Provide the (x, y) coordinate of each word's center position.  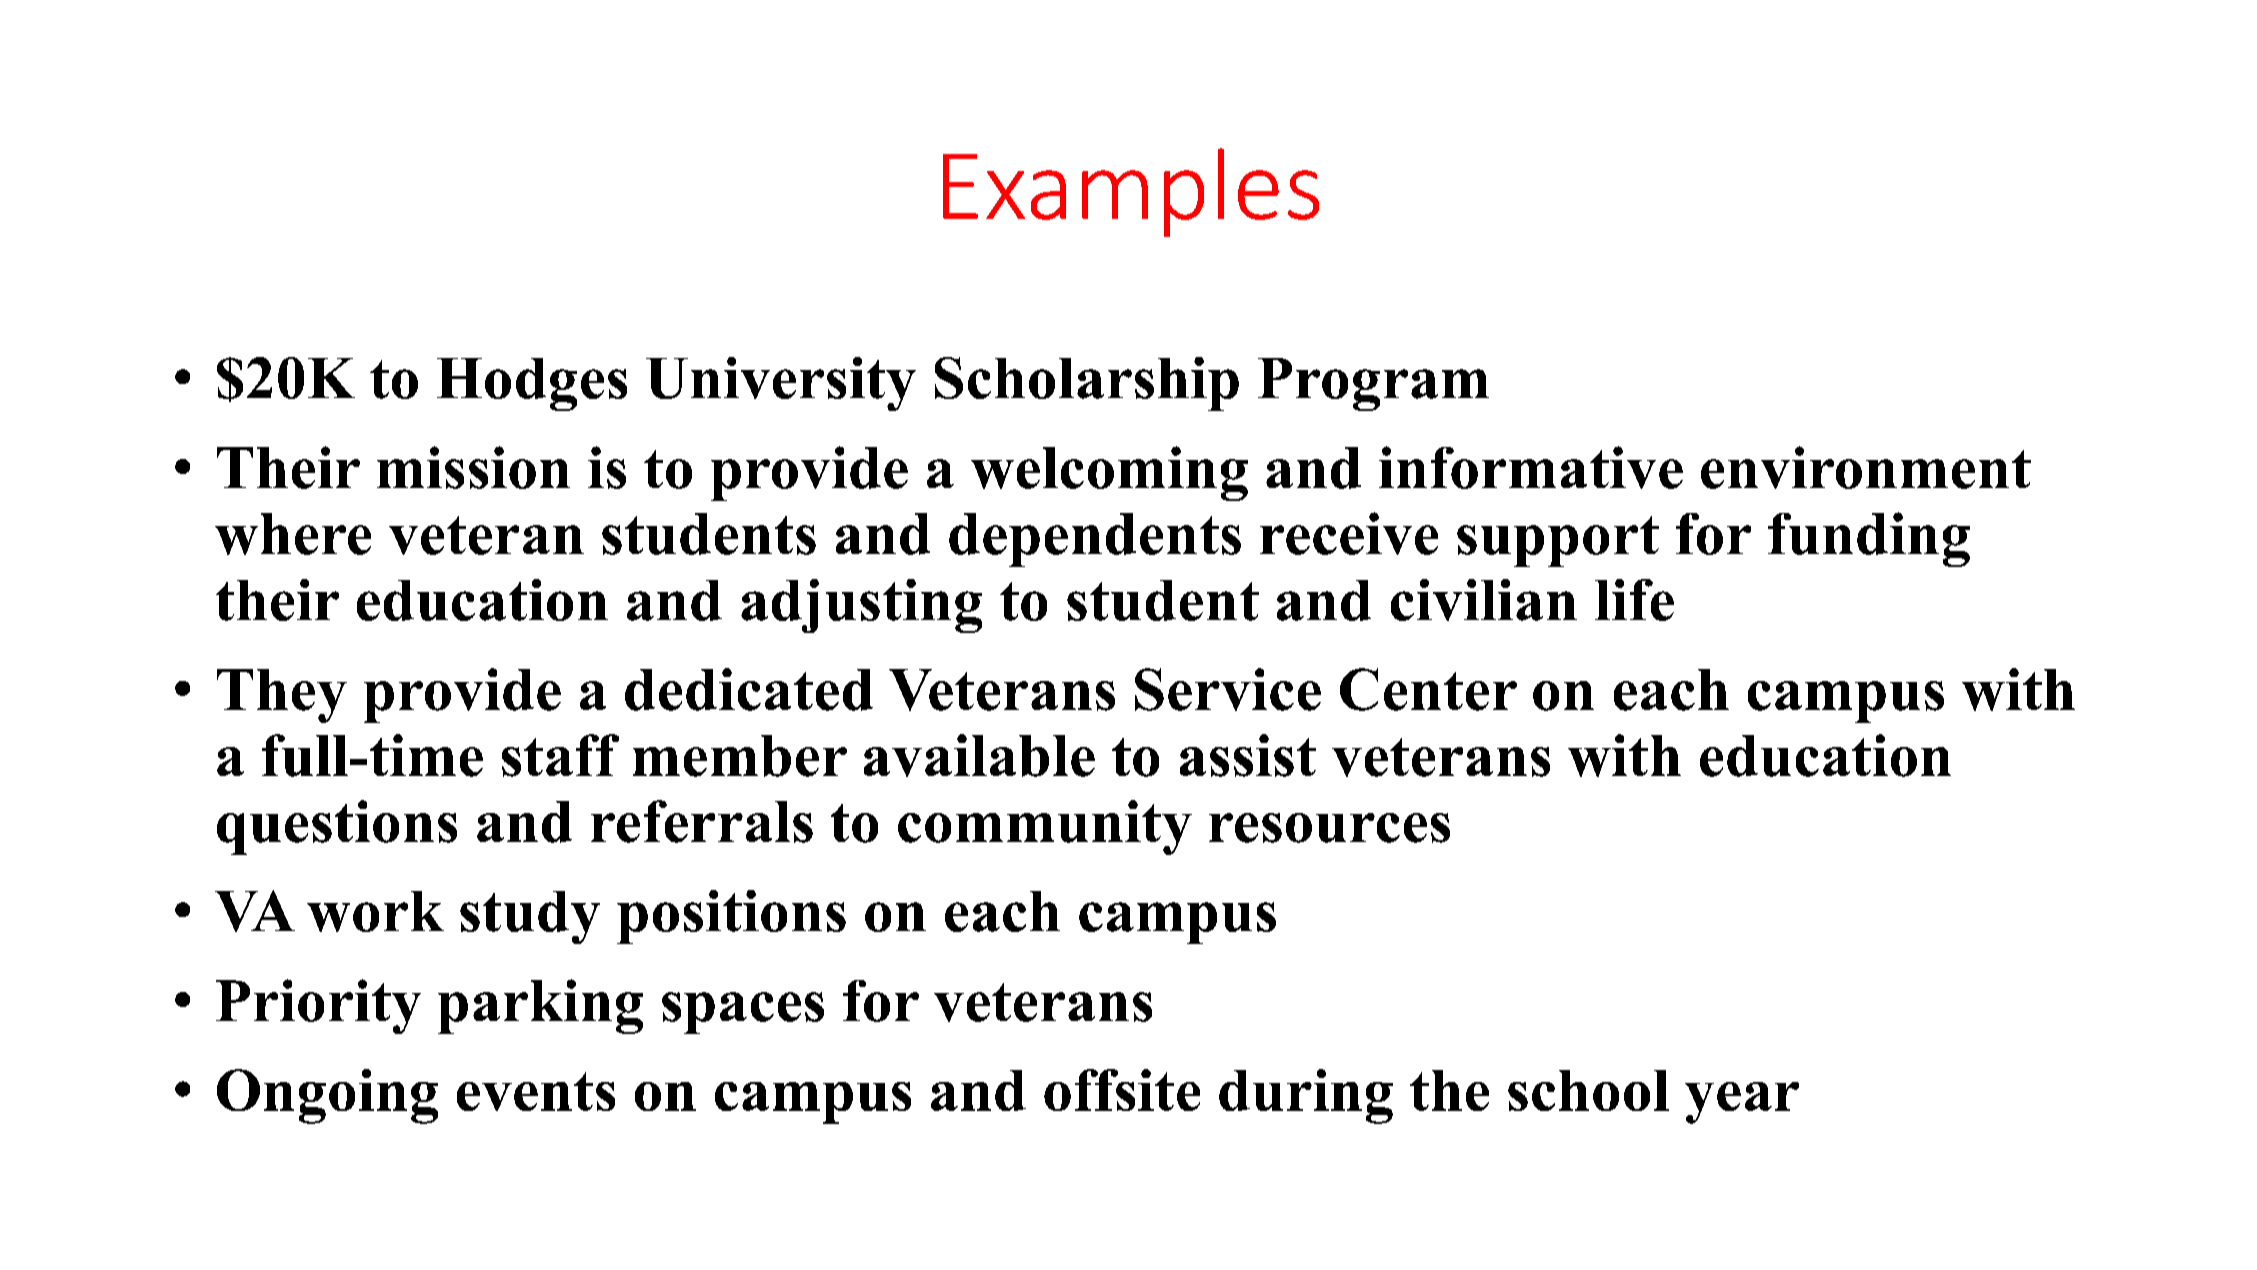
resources (1329, 828)
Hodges (532, 384)
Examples (1131, 192)
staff (560, 755)
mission (473, 467)
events (536, 1091)
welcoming (1109, 473)
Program (1373, 384)
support (1558, 541)
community (1045, 827)
